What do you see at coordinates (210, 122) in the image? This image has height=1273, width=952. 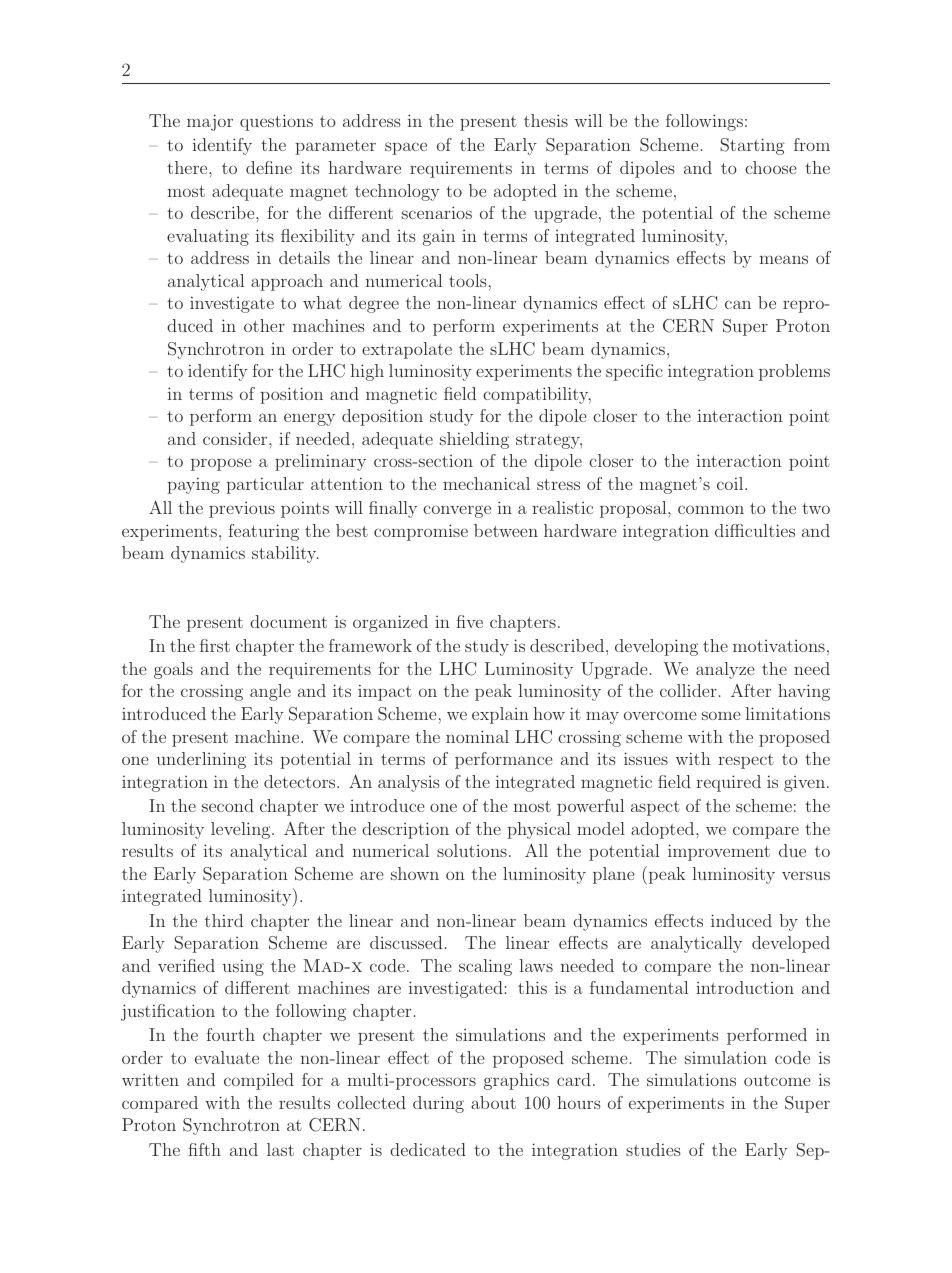 I see `major` at bounding box center [210, 122].
